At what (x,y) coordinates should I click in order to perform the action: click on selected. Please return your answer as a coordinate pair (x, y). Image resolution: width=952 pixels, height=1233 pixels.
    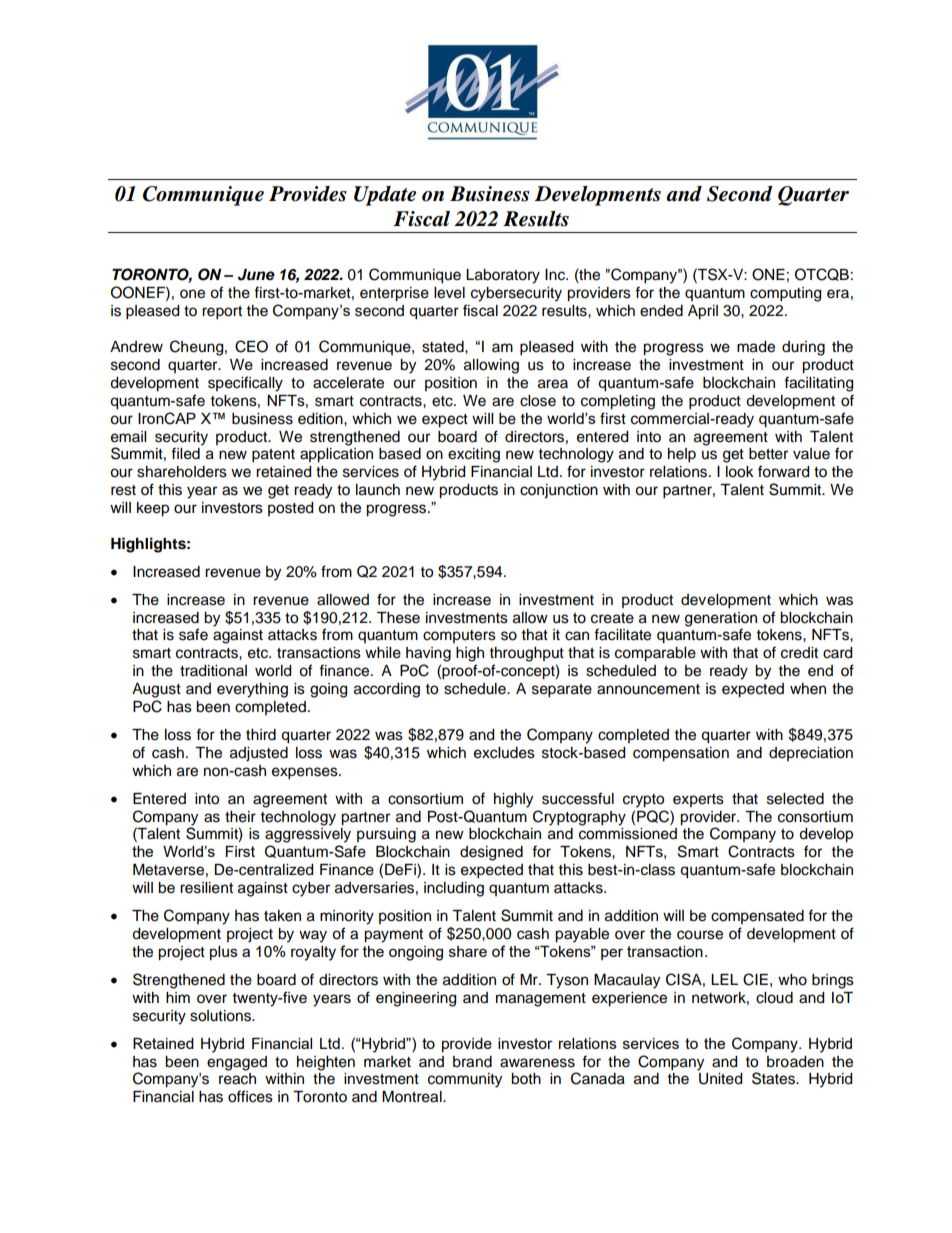
    Looking at the image, I should click on (795, 799).
